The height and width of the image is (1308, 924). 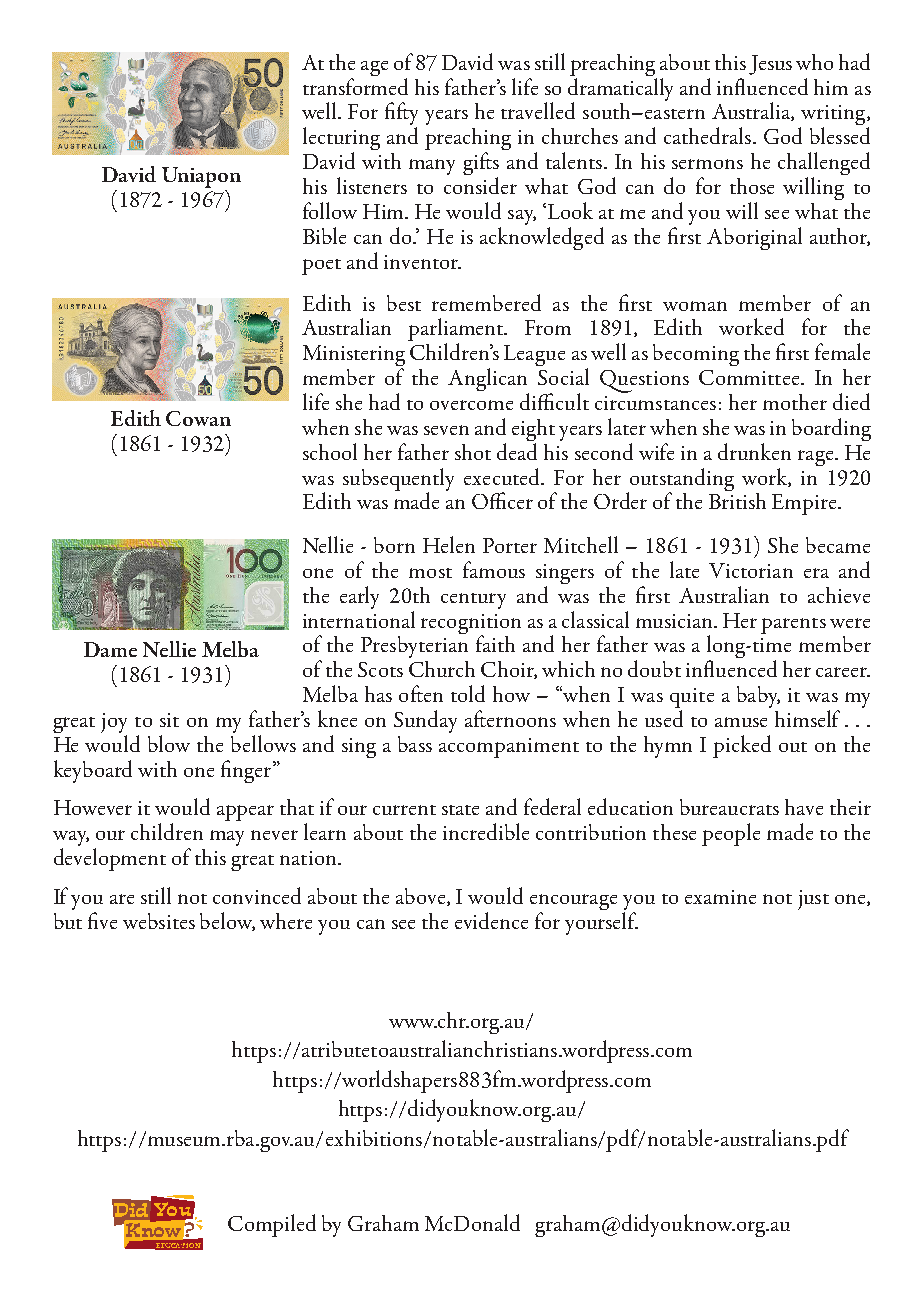 I want to click on people, so click(x=731, y=834).
